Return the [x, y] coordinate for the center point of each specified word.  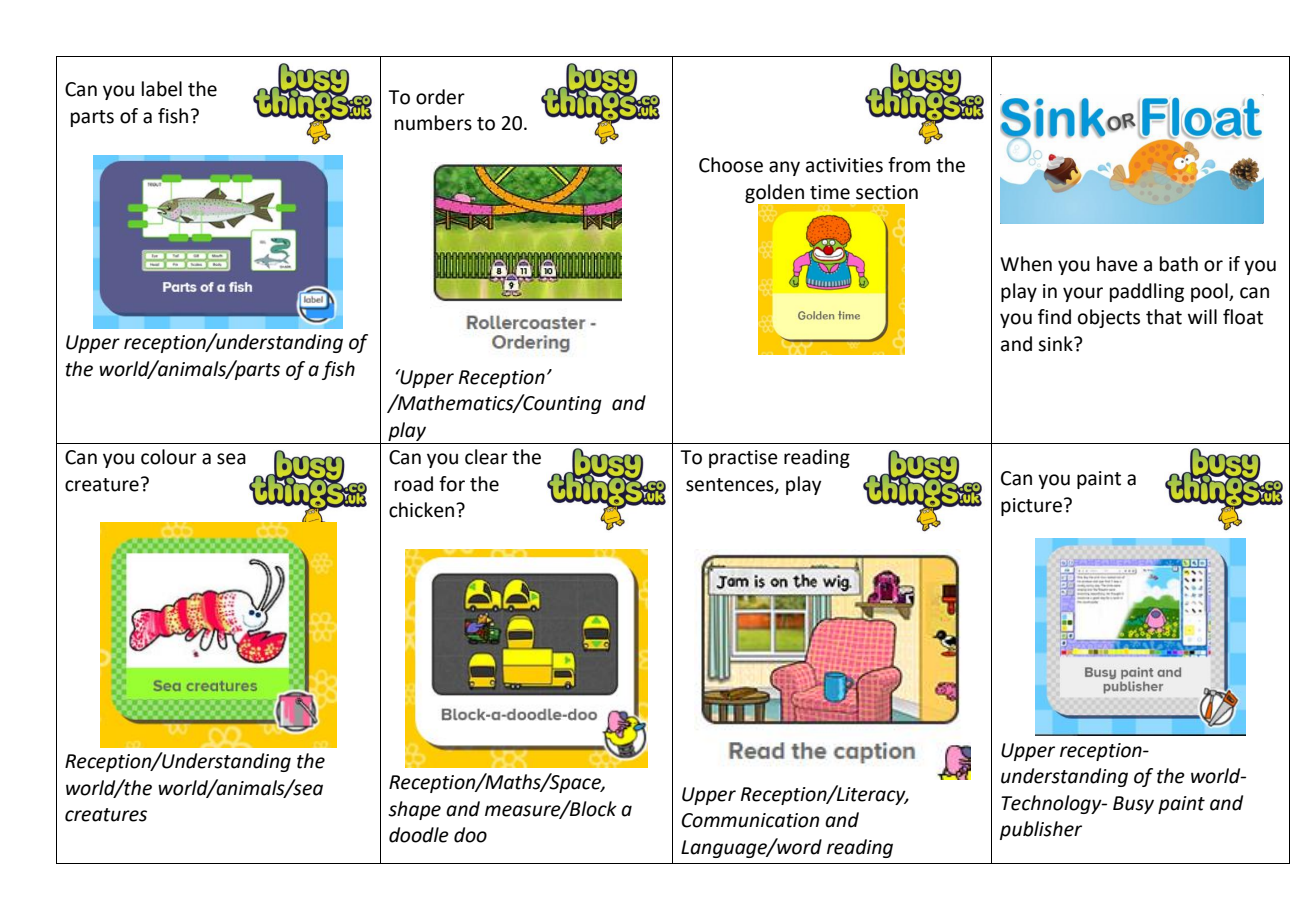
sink [1056, 344]
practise [743, 459]
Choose [731, 165]
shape [414, 810]
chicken [421, 510]
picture [1031, 507]
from [909, 165]
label [162, 89]
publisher [1041, 830]
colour [169, 457]
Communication [750, 820]
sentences [731, 485]
